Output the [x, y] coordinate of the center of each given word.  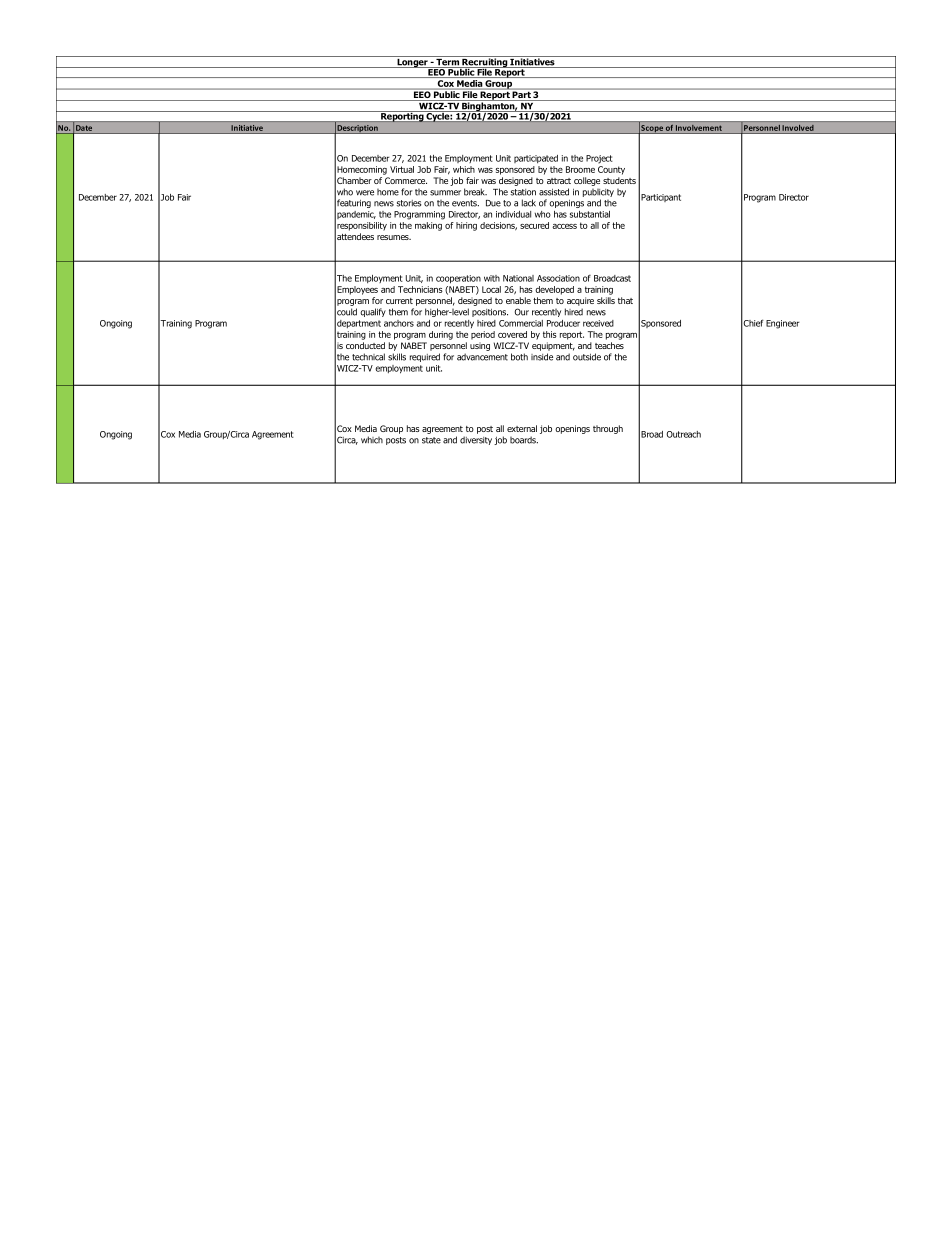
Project [599, 159]
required [425, 357]
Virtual [402, 169]
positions [490, 313]
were [365, 193]
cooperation [458, 279]
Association [558, 278]
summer [445, 193]
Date [84, 128]
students [619, 180]
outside [587, 357]
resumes [394, 237]
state [431, 440]
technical [368, 357]
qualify [373, 312]
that [625, 300]
